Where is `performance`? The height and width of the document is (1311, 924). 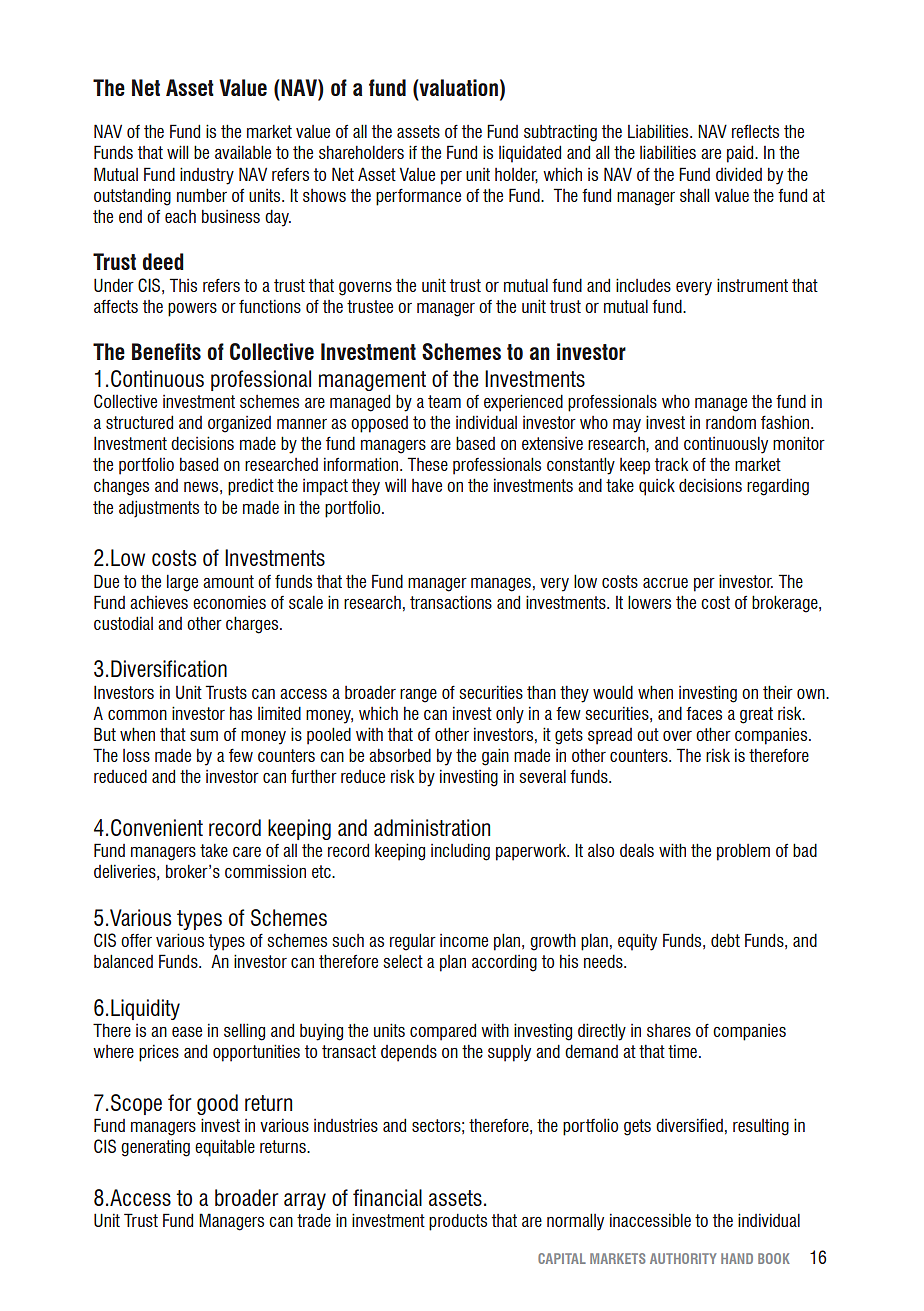
performance is located at coordinates (418, 197).
